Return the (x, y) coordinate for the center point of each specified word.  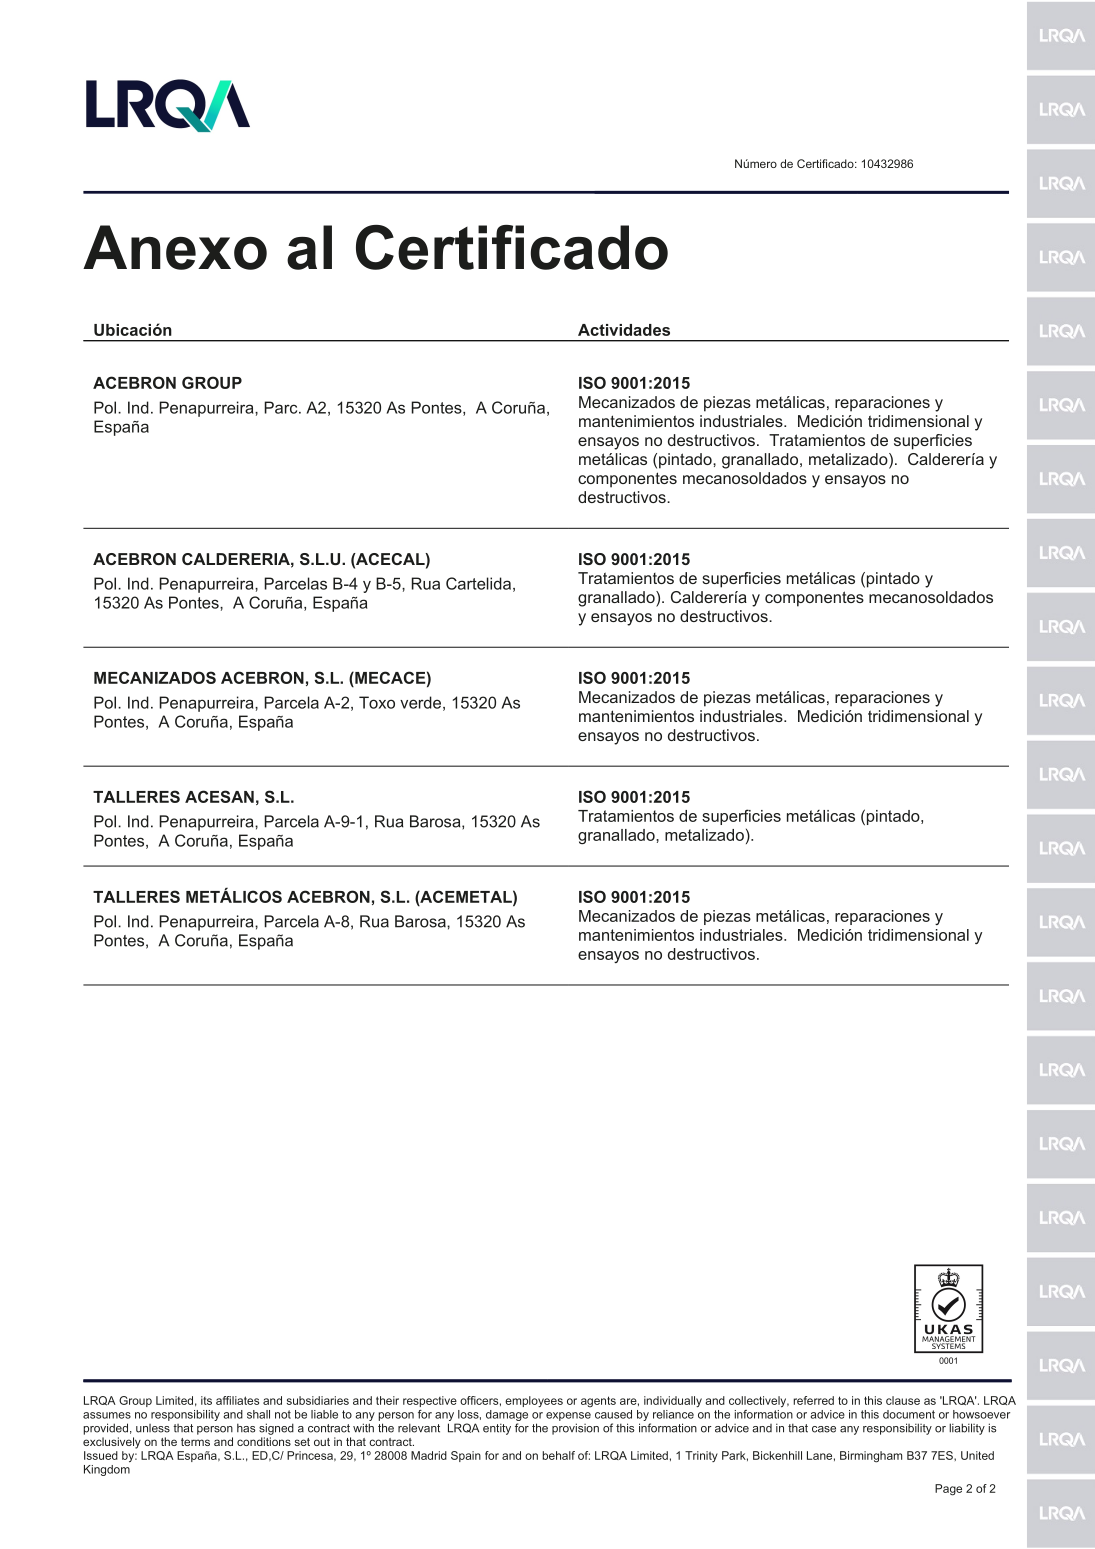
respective (430, 1401)
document (909, 1414)
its (206, 1400)
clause (903, 1400)
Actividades (624, 330)
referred (813, 1400)
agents (598, 1402)
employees (534, 1401)
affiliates (237, 1400)
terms (195, 1442)
